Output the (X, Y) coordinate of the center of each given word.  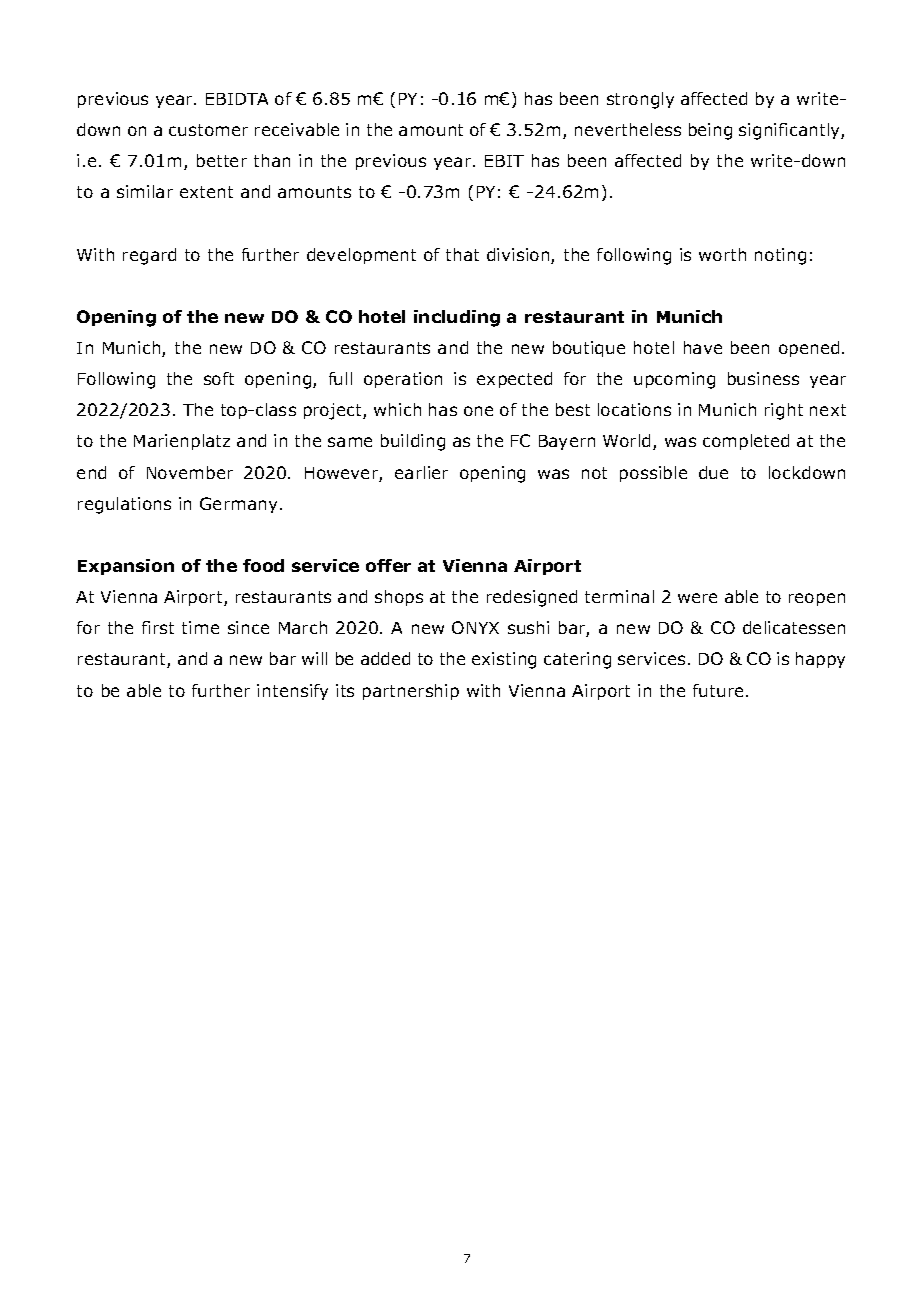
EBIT (504, 161)
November (190, 472)
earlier (421, 472)
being (710, 131)
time (200, 627)
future (718, 690)
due (713, 472)
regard (149, 256)
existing (504, 660)
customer (208, 130)
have (703, 347)
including (457, 318)
